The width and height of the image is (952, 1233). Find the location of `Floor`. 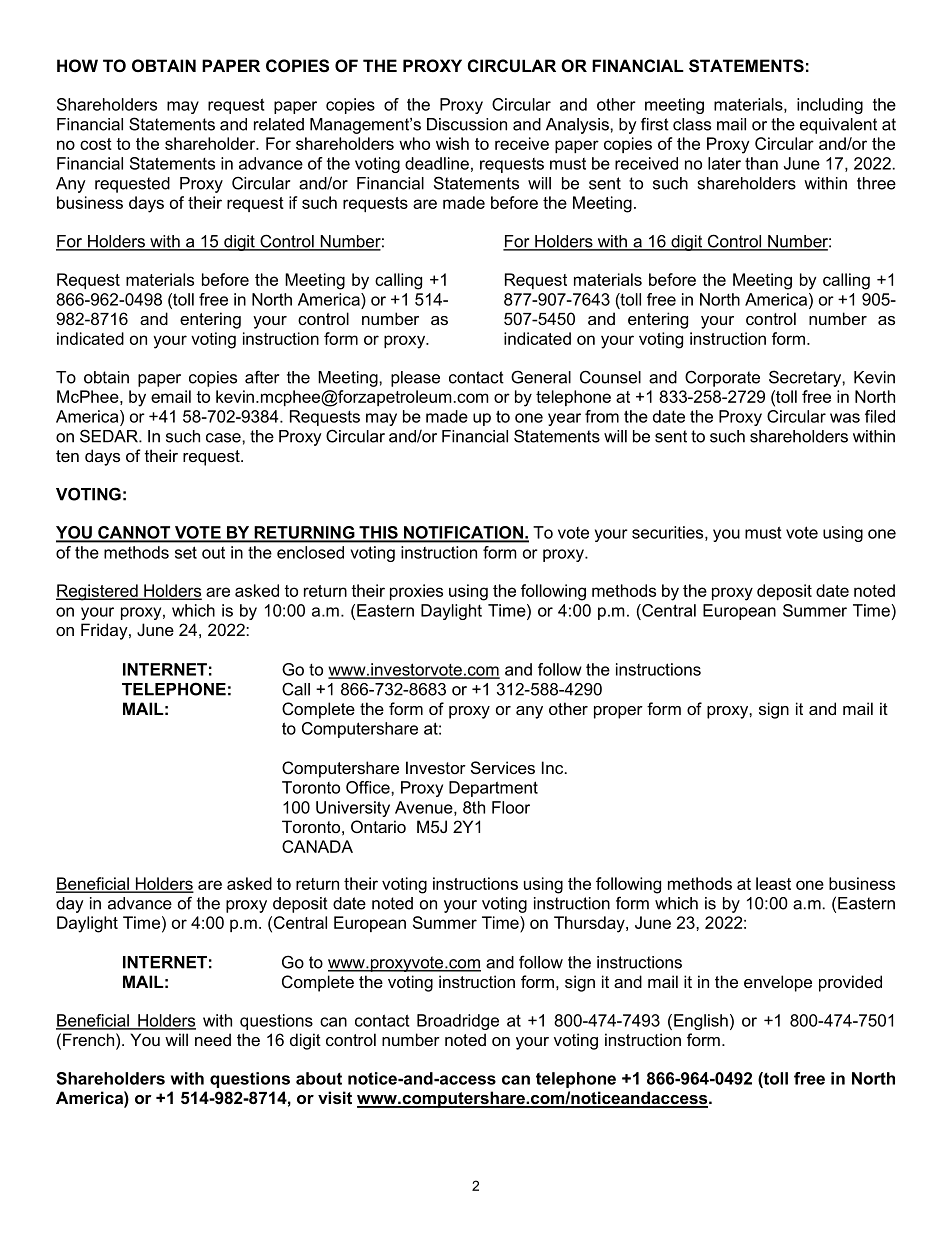

Floor is located at coordinates (511, 807).
